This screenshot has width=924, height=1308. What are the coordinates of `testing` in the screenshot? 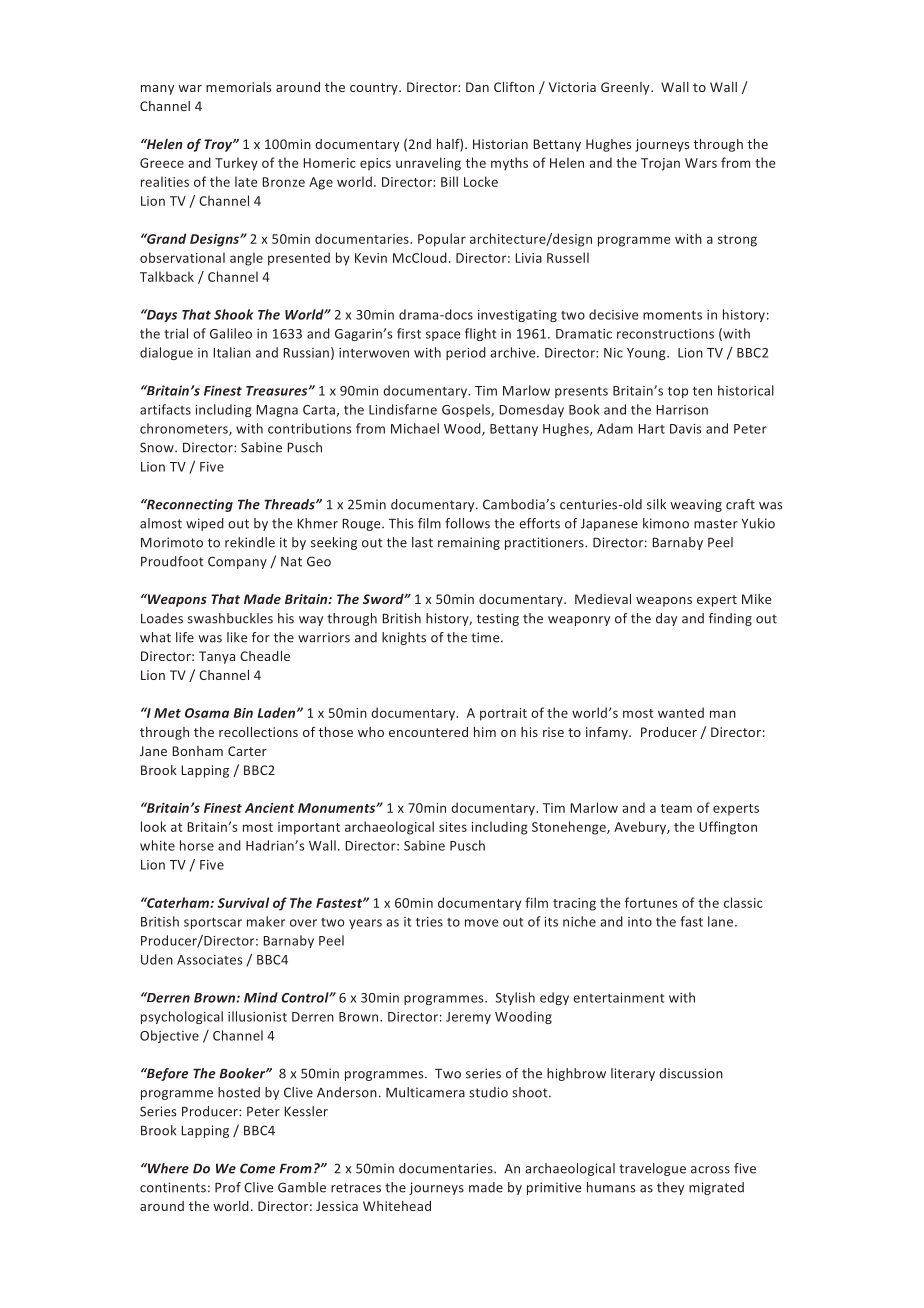 It's located at (498, 619).
